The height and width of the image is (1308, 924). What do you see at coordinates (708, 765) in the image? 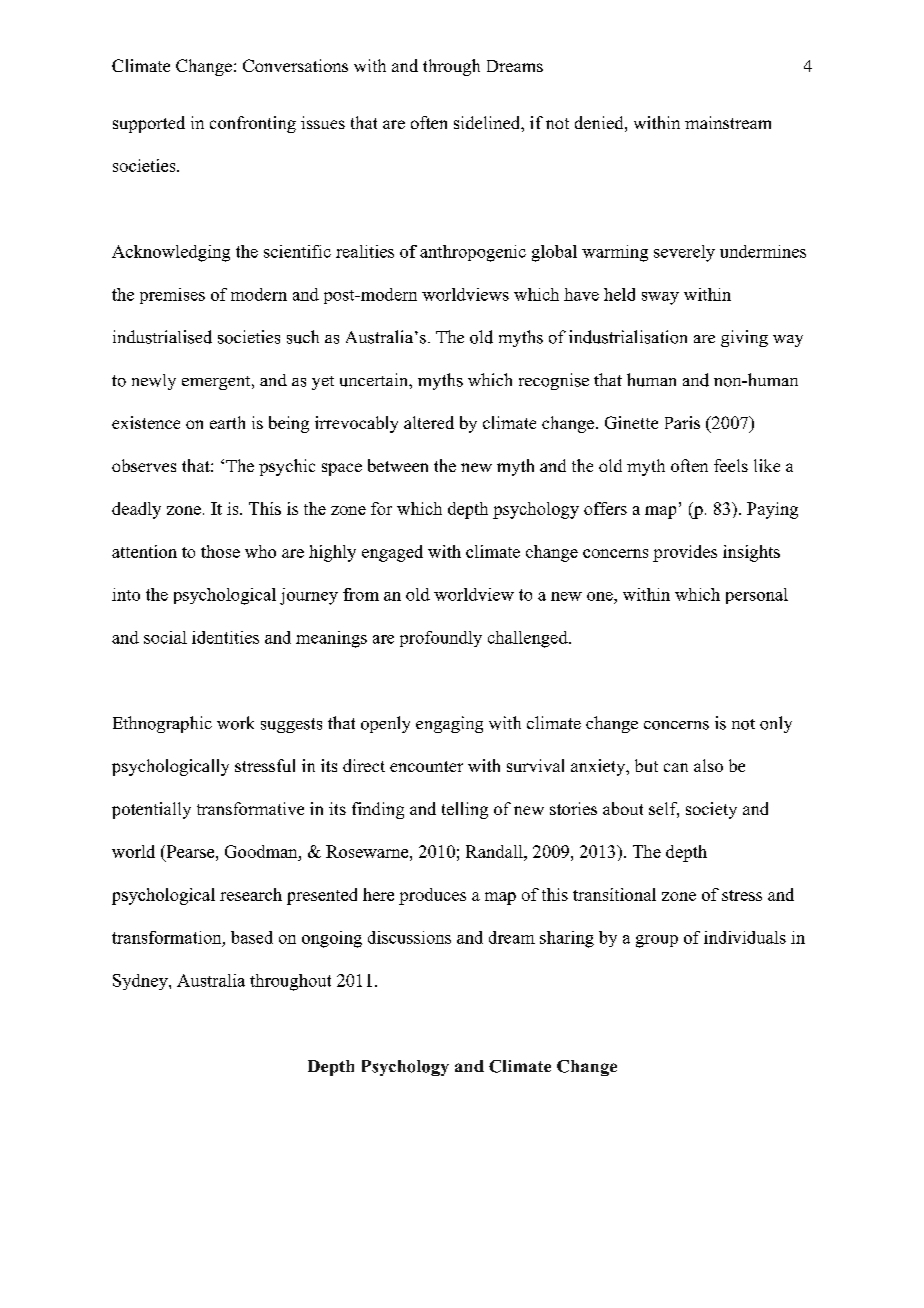
I see `also` at bounding box center [708, 765].
